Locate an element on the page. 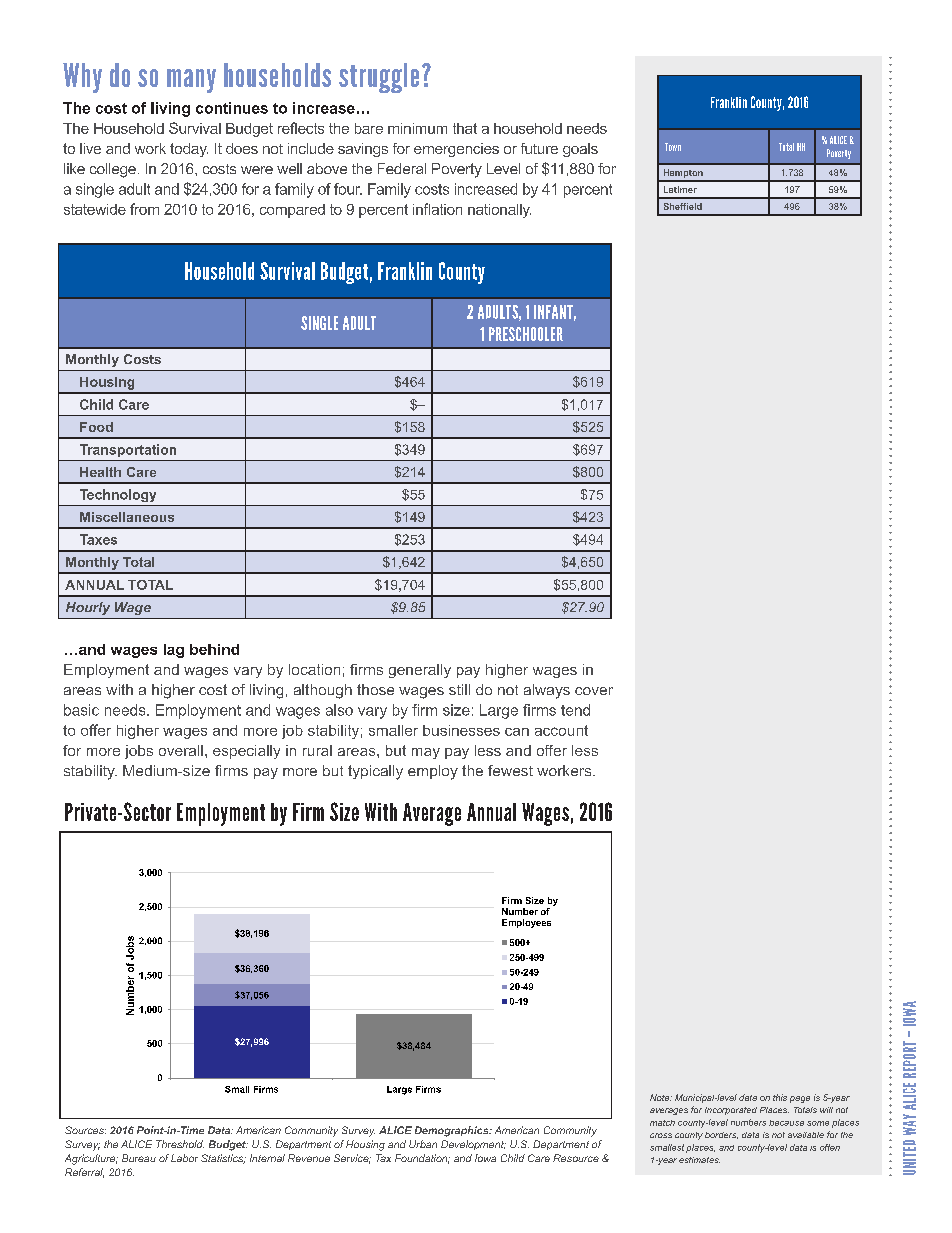 Image resolution: width=952 pixels, height=1233 pixels. account is located at coordinates (561, 730).
